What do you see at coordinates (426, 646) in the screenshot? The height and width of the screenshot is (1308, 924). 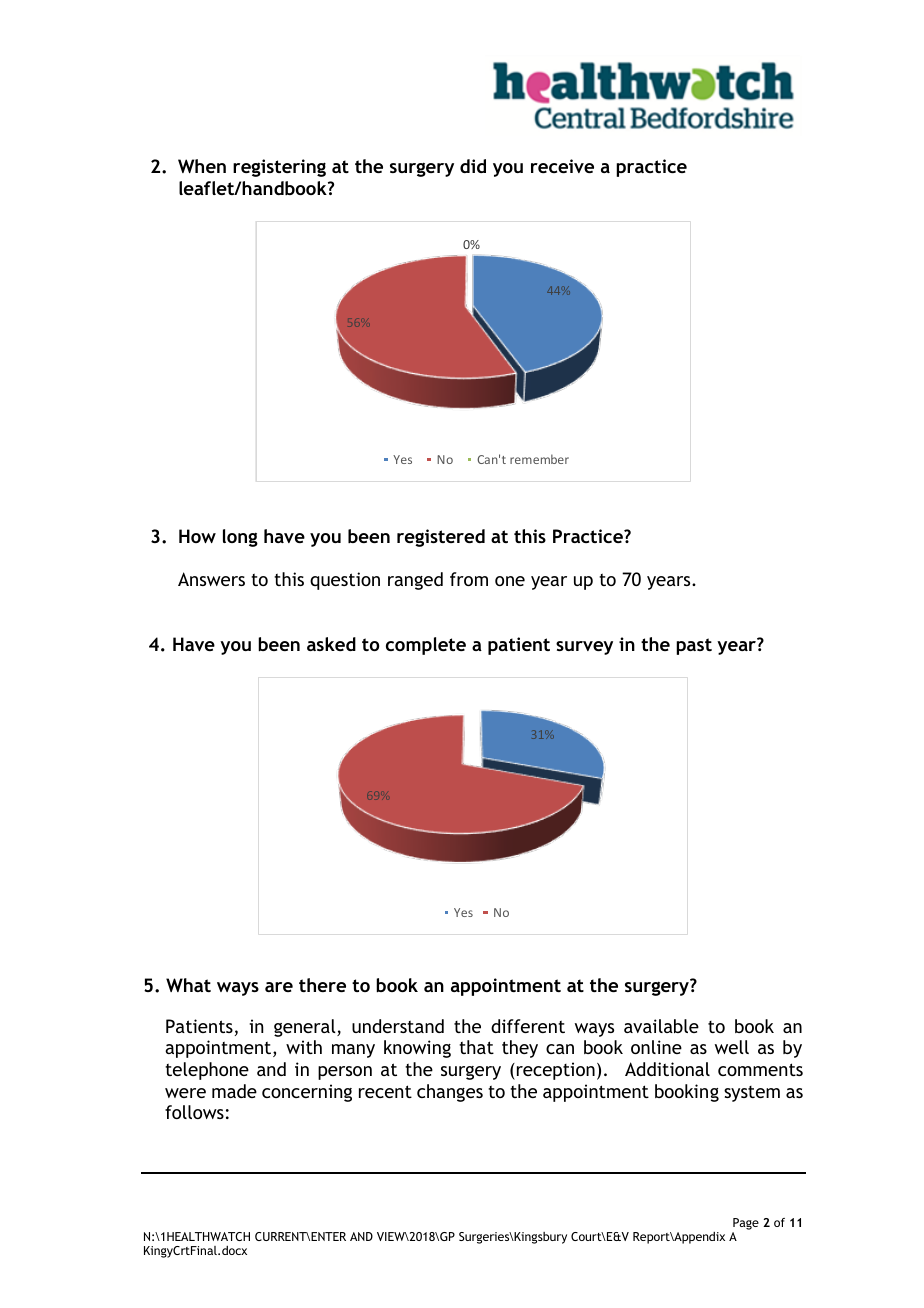 I see `complete` at bounding box center [426, 646].
